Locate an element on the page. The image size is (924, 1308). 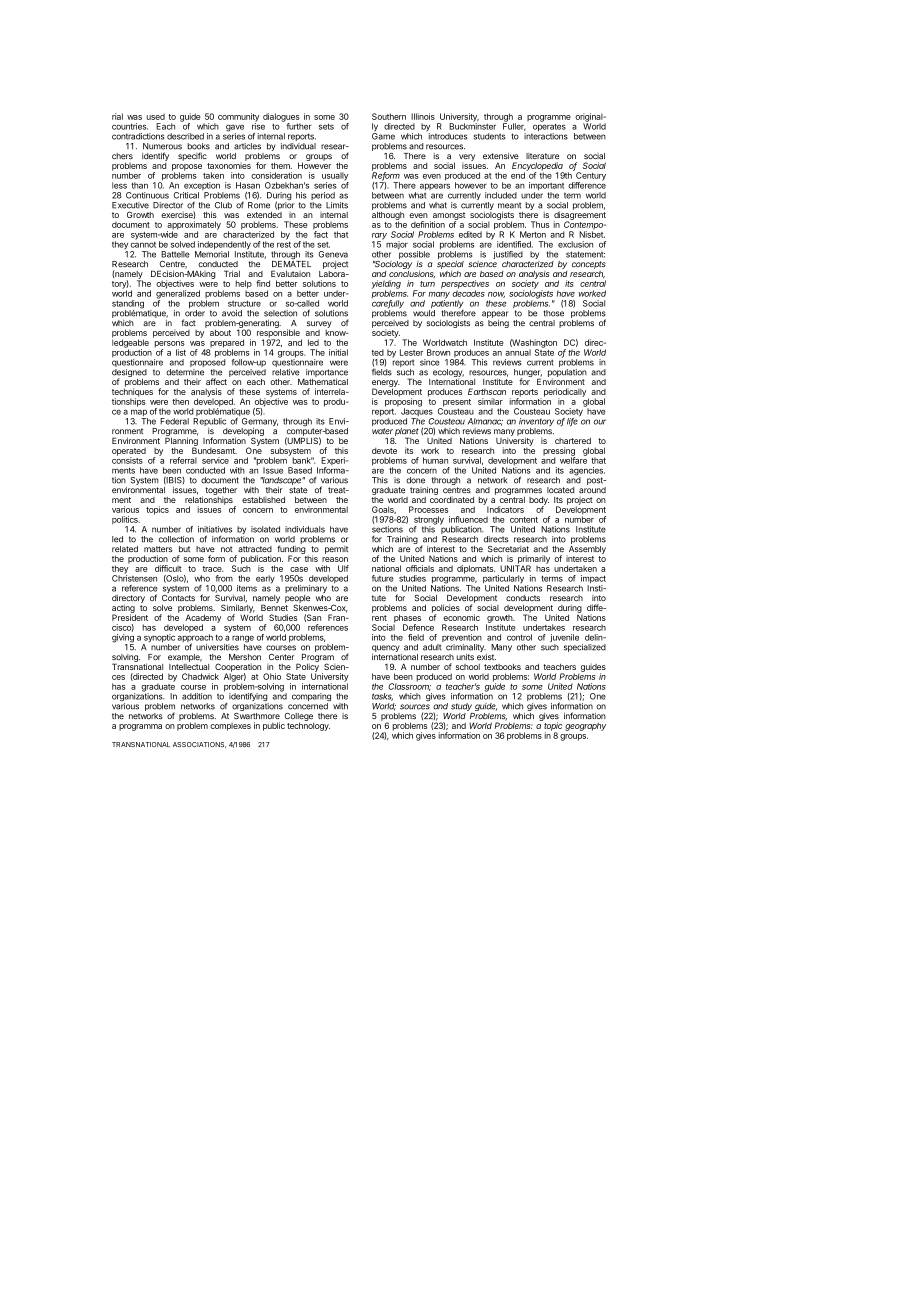
school is located at coordinates (468, 667).
